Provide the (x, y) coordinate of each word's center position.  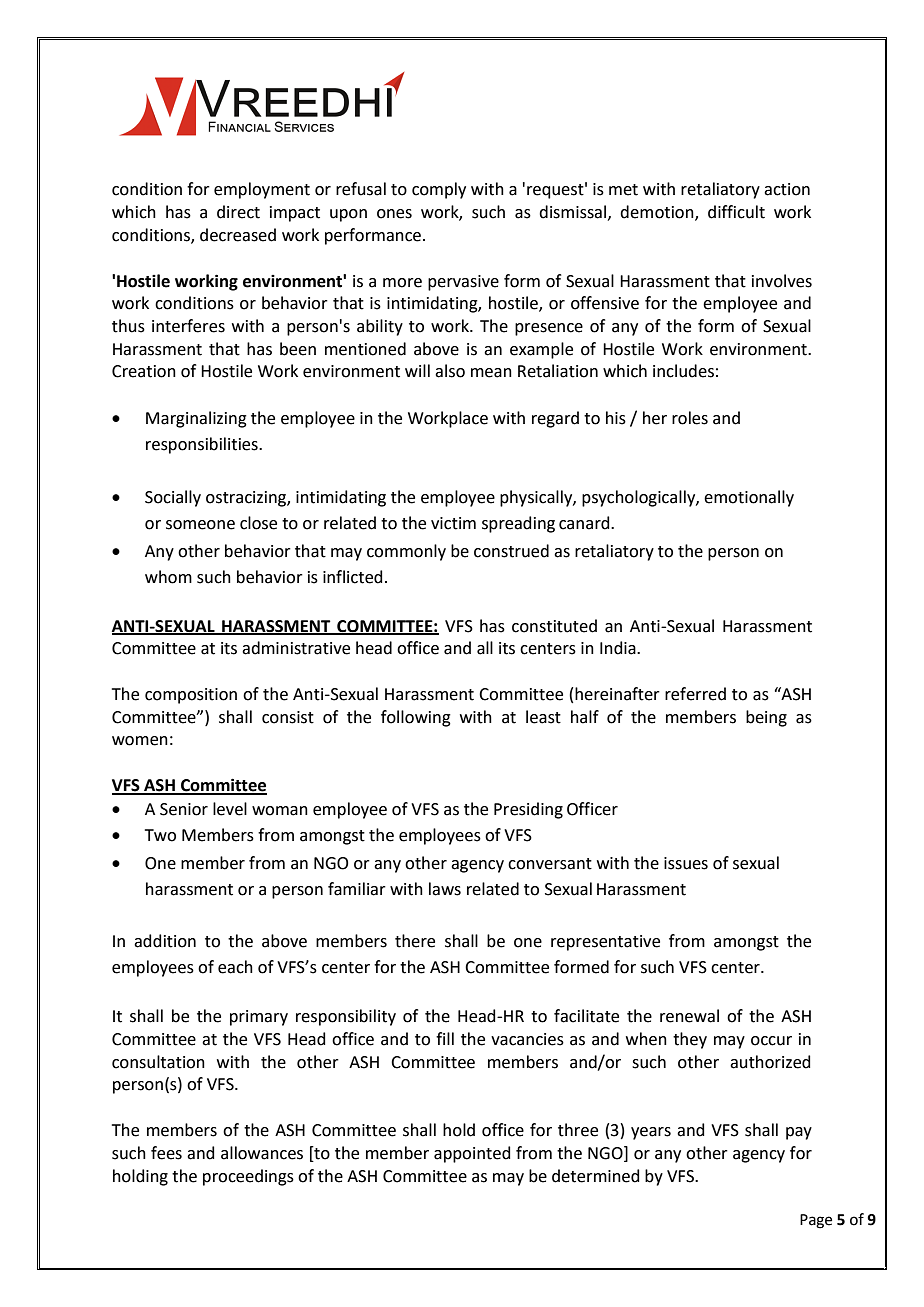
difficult (736, 212)
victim (453, 523)
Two (160, 835)
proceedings (248, 1177)
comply (439, 190)
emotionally (749, 498)
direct (238, 212)
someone (200, 525)
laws (445, 889)
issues (686, 863)
